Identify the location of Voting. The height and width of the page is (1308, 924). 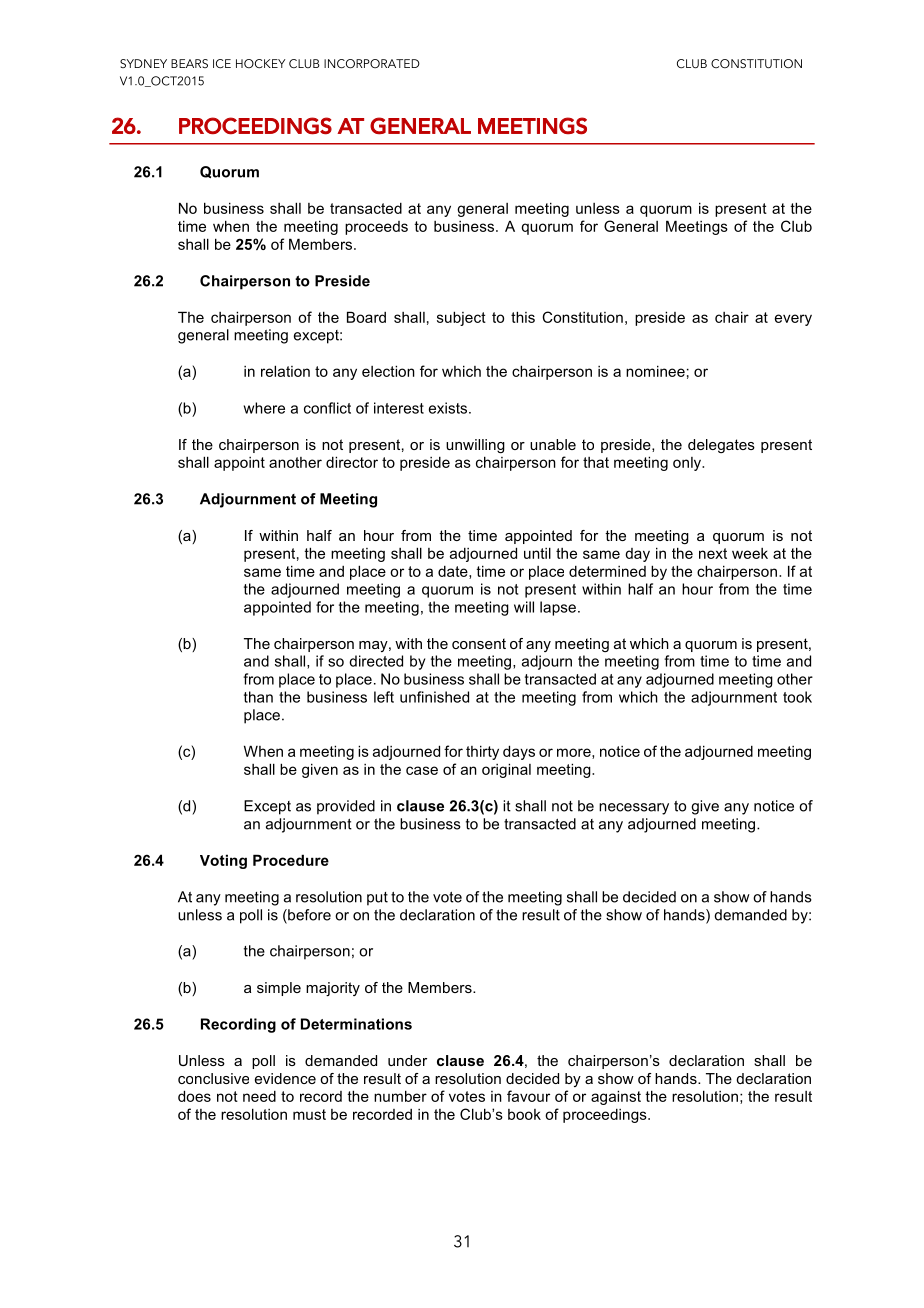
(223, 861).
